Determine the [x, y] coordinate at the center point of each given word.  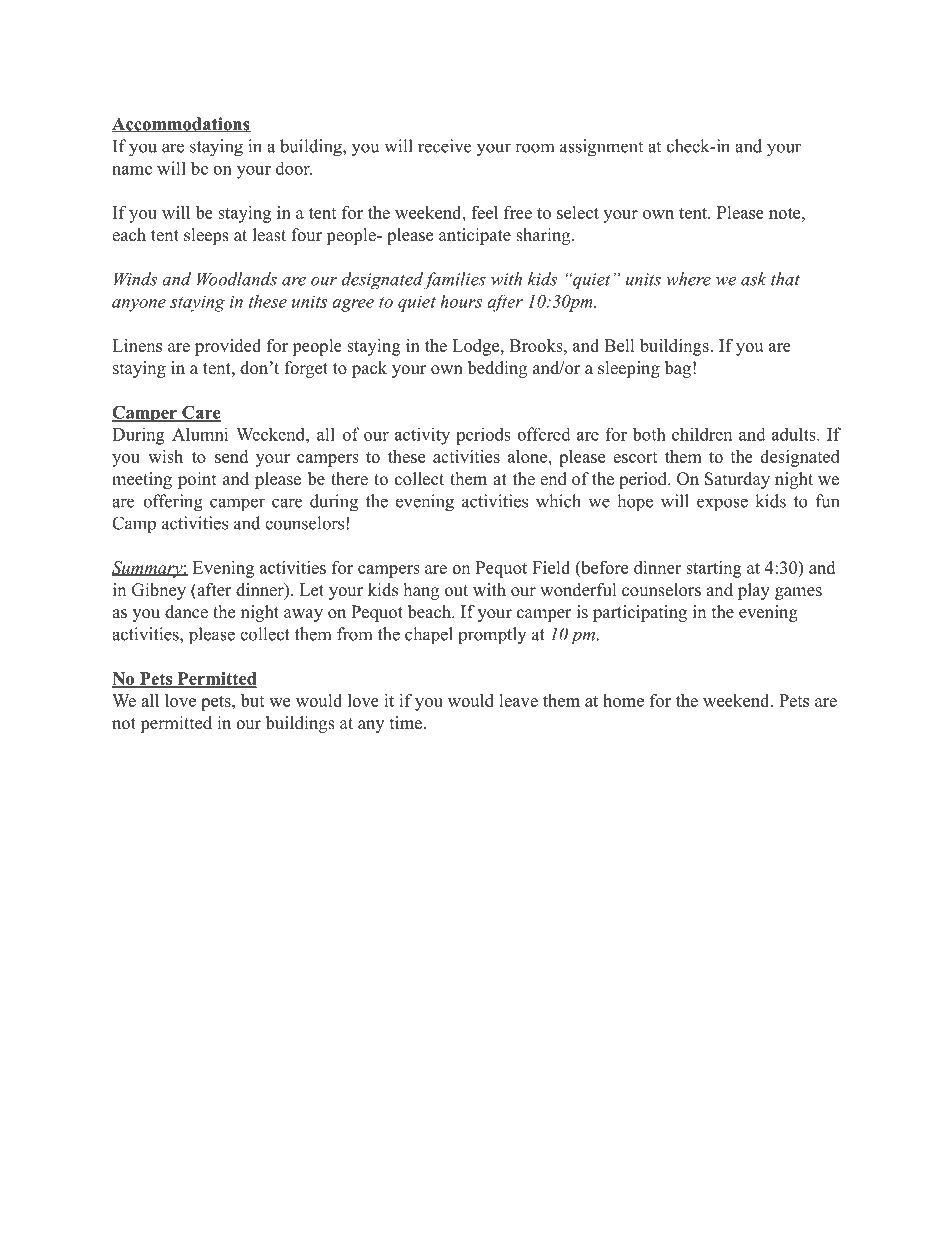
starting [714, 569]
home [623, 700]
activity [422, 436]
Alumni [200, 434]
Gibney [159, 591]
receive [444, 146]
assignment [601, 148]
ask [754, 279]
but [253, 700]
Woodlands [237, 279]
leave [518, 700]
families [455, 280]
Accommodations [181, 125]
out [456, 591]
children [702, 434]
